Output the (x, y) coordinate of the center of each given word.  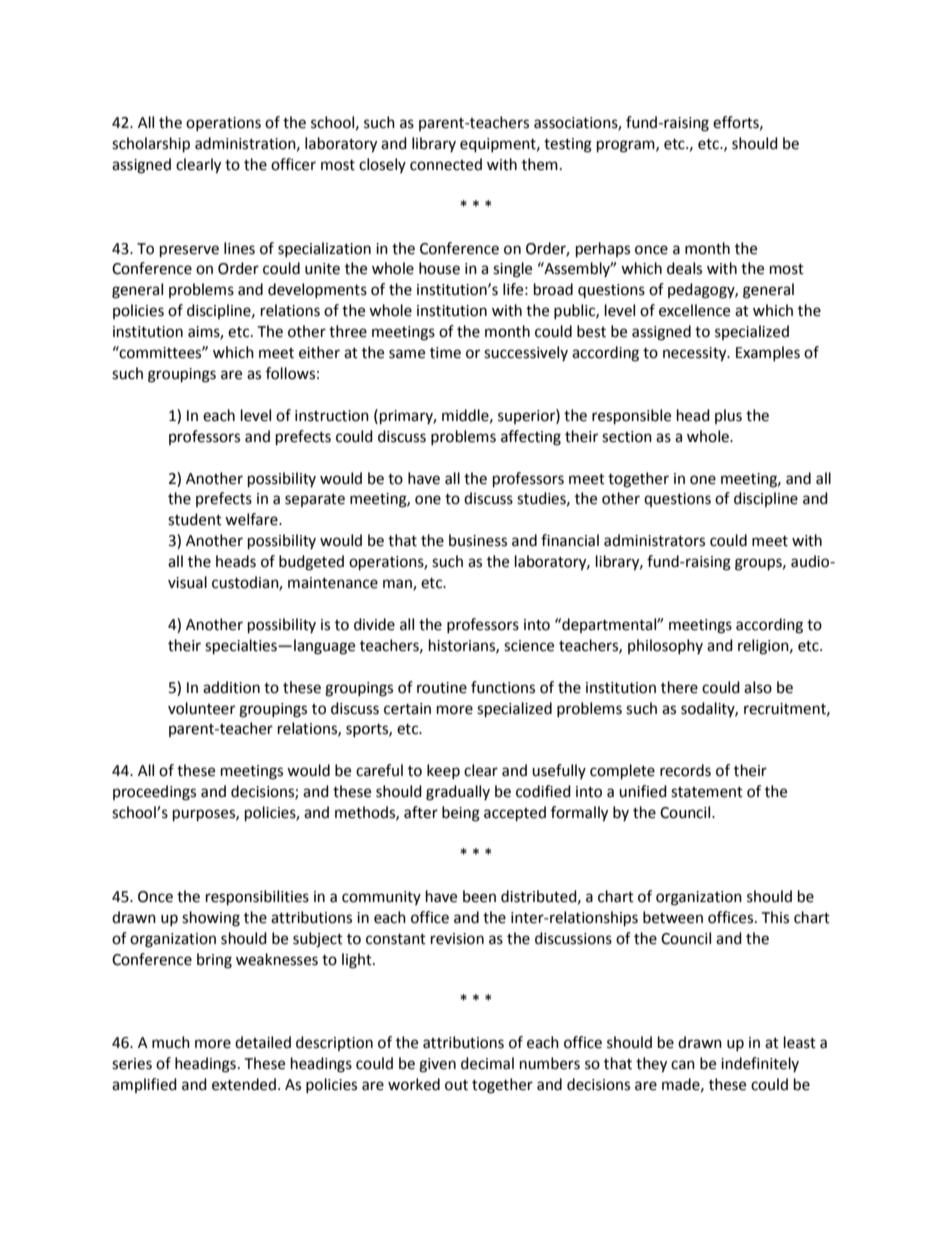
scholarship (151, 145)
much (171, 1042)
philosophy (665, 646)
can (683, 1065)
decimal (487, 1063)
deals (684, 268)
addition (231, 687)
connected (446, 164)
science (529, 646)
